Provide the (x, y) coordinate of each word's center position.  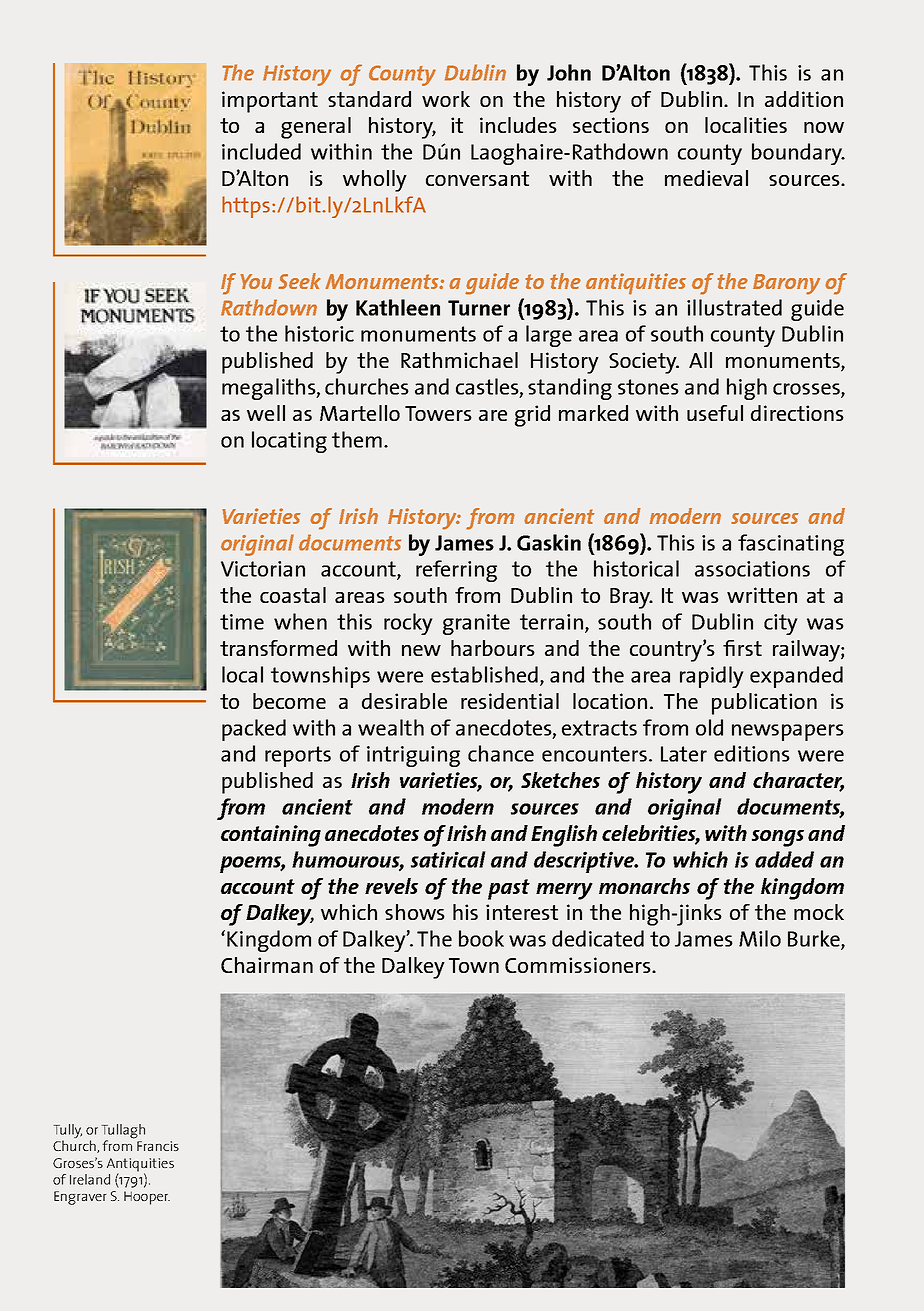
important (270, 102)
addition (804, 99)
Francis (158, 1146)
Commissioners (579, 965)
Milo (760, 938)
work (446, 99)
